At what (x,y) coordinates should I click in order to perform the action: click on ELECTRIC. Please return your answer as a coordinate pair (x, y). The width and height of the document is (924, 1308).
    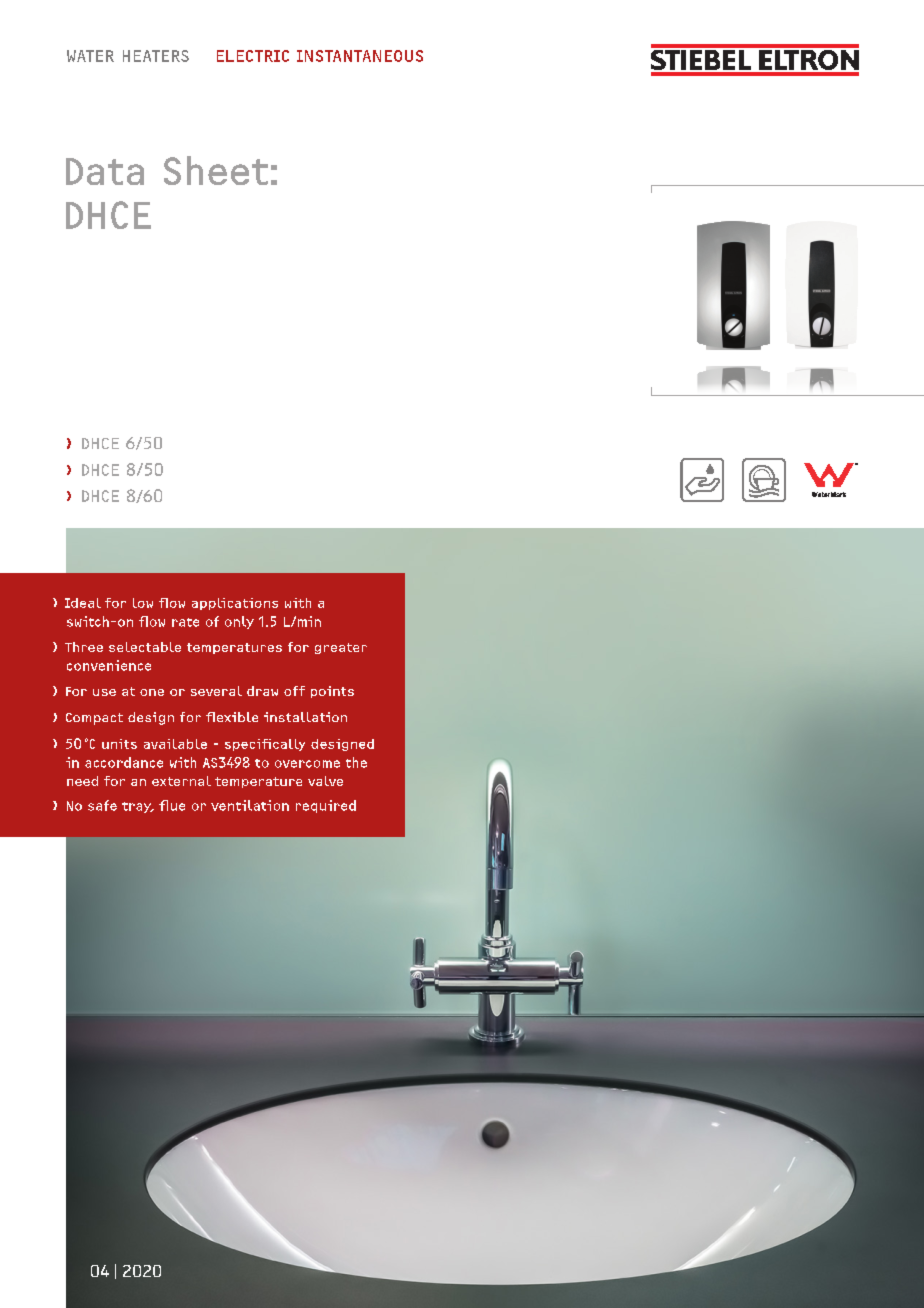
    Looking at the image, I should click on (253, 56).
